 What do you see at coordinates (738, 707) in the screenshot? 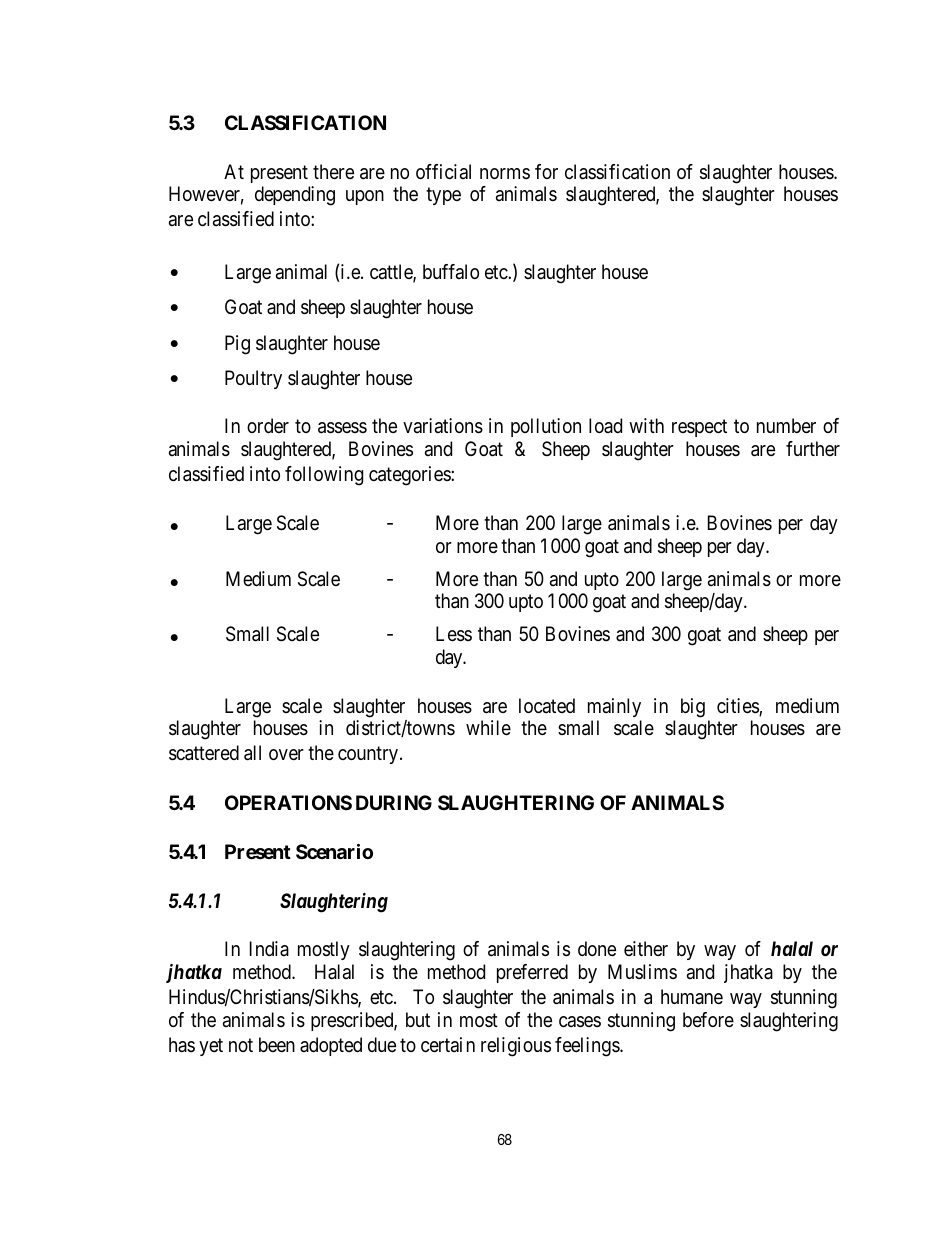
I see `cities` at bounding box center [738, 707].
